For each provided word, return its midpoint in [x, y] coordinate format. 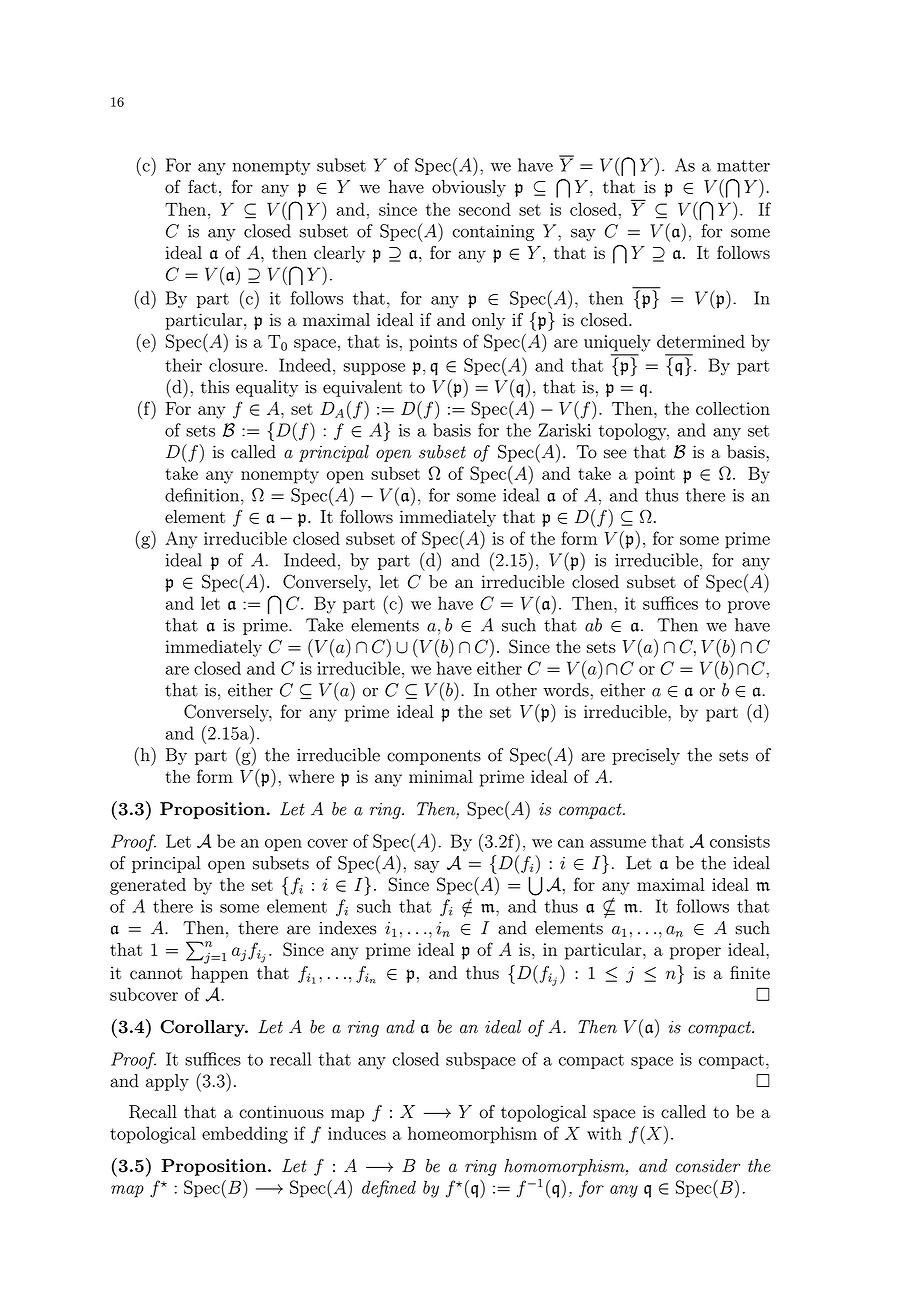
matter [743, 166]
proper [695, 953]
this [215, 387]
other [516, 690]
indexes [347, 928]
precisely [646, 756]
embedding [245, 1135]
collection [733, 408]
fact [202, 187]
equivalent [362, 388]
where [311, 776]
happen [219, 974]
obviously [469, 188]
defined [389, 1189]
